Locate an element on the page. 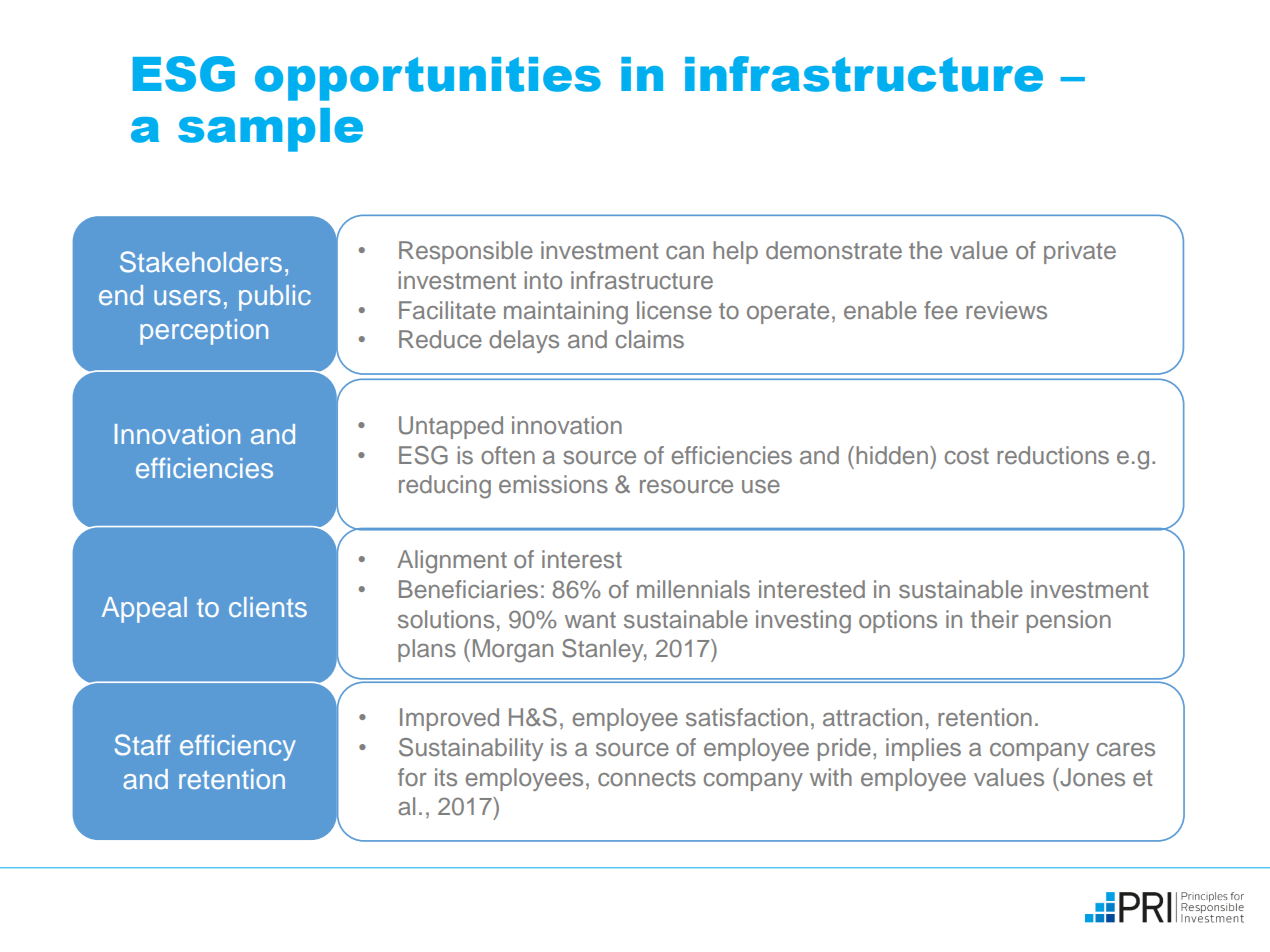 This document has height=952, width=1270. private is located at coordinates (1080, 252).
